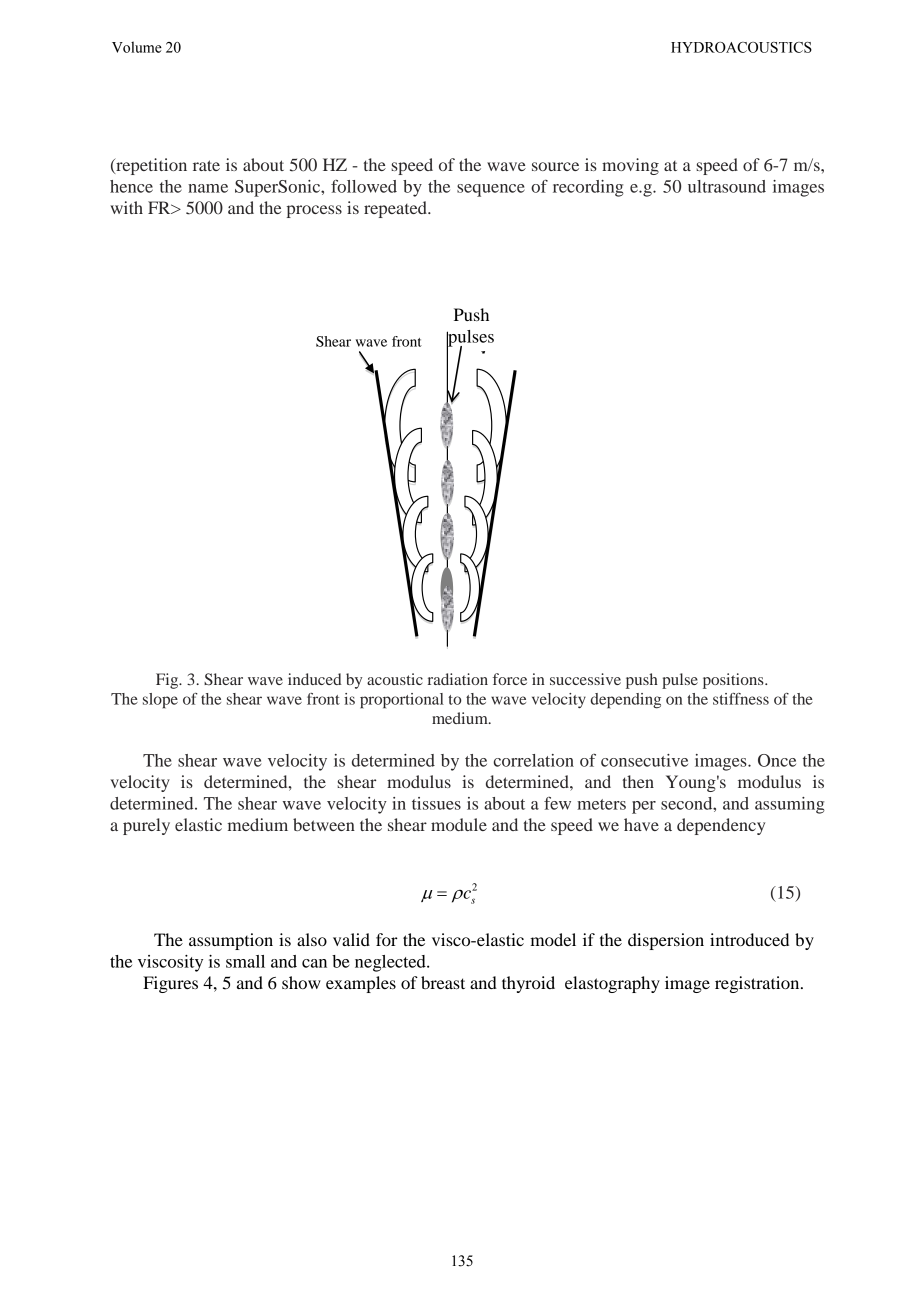 This screenshot has height=1308, width=924. I want to click on slope, so click(160, 701).
